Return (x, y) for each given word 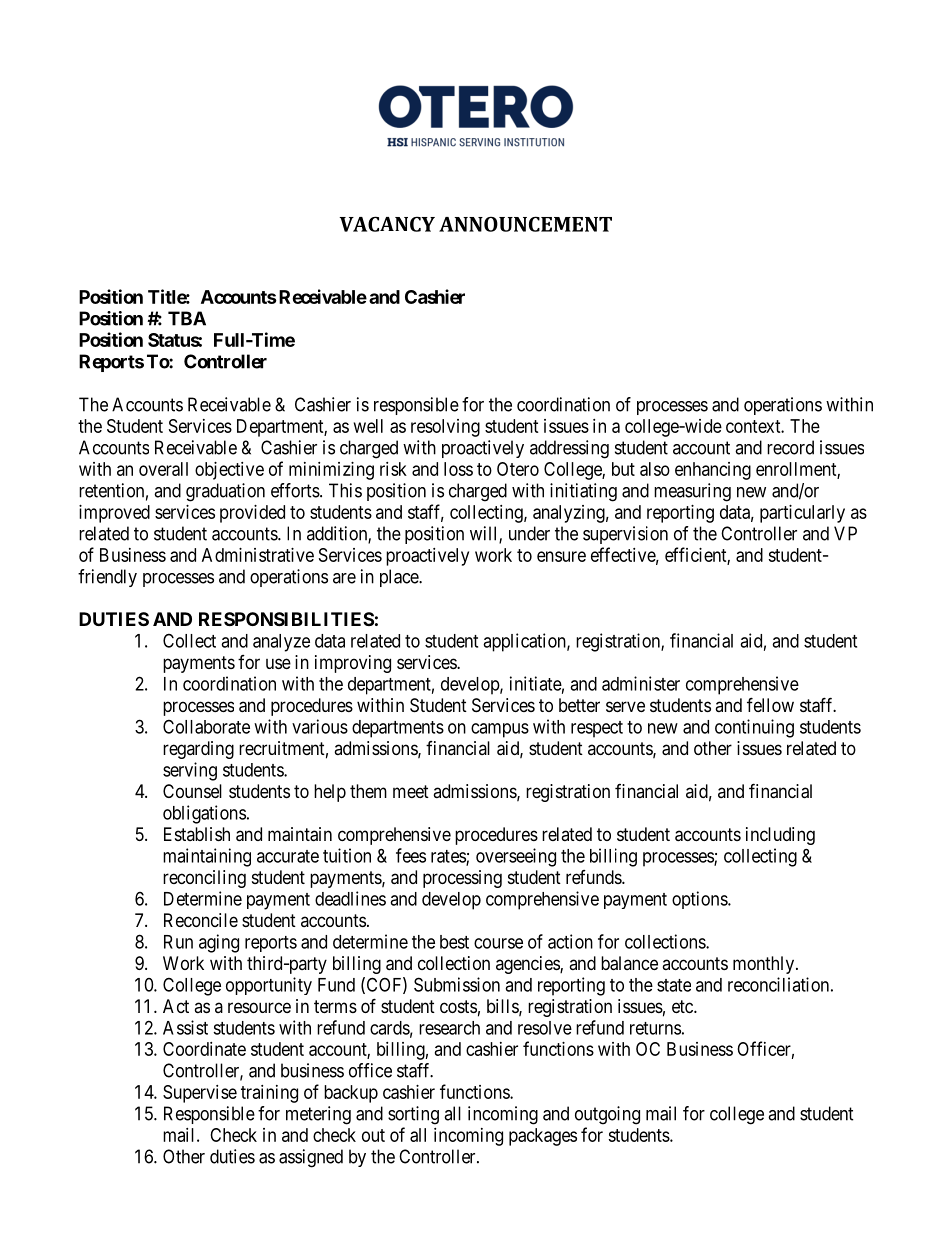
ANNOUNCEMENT (525, 224)
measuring (692, 492)
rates (449, 857)
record (790, 447)
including (780, 836)
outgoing (607, 1115)
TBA (187, 318)
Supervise (200, 1094)
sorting (413, 1115)
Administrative (258, 555)
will (485, 534)
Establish (197, 834)
